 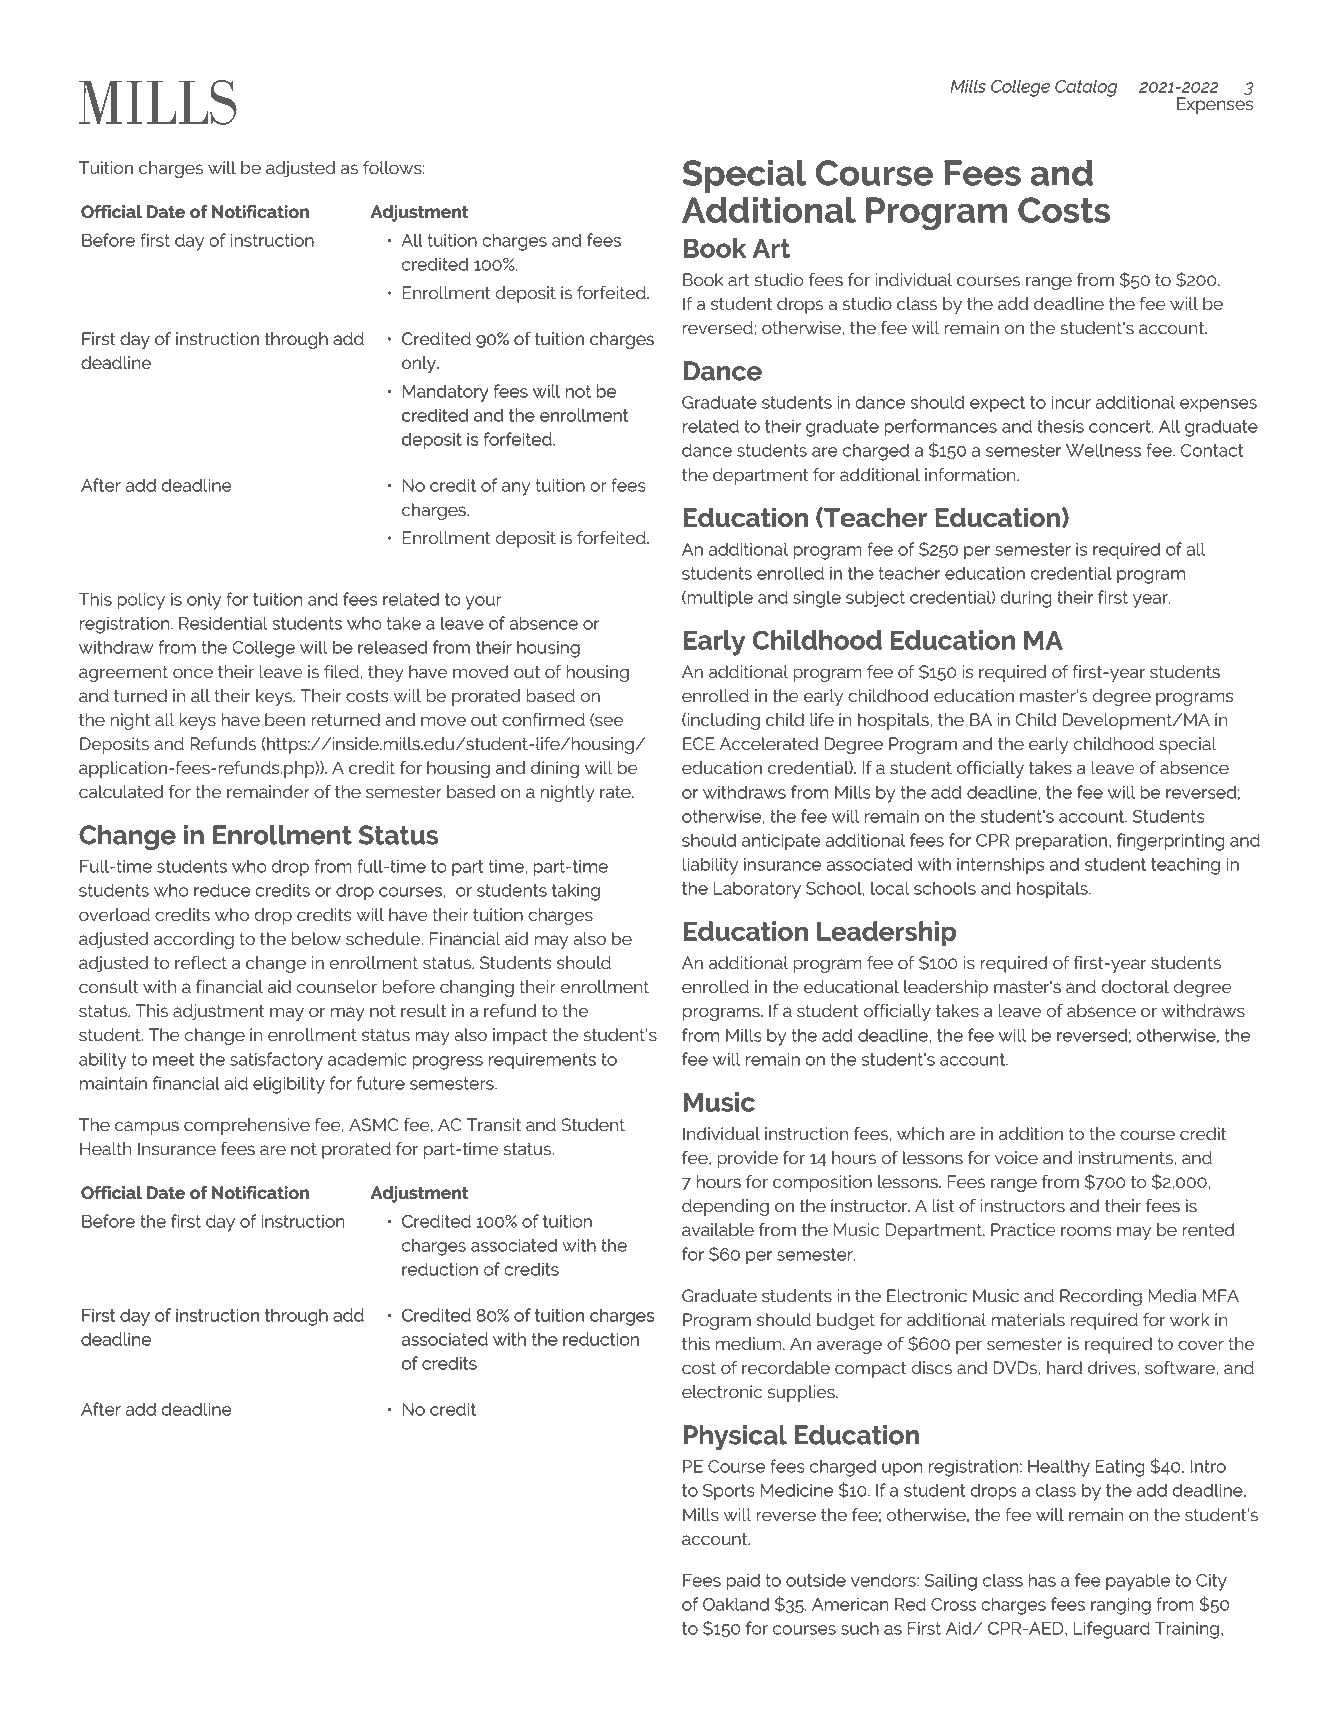 What do you see at coordinates (1086, 88) in the screenshot?
I see `Catalog` at bounding box center [1086, 88].
